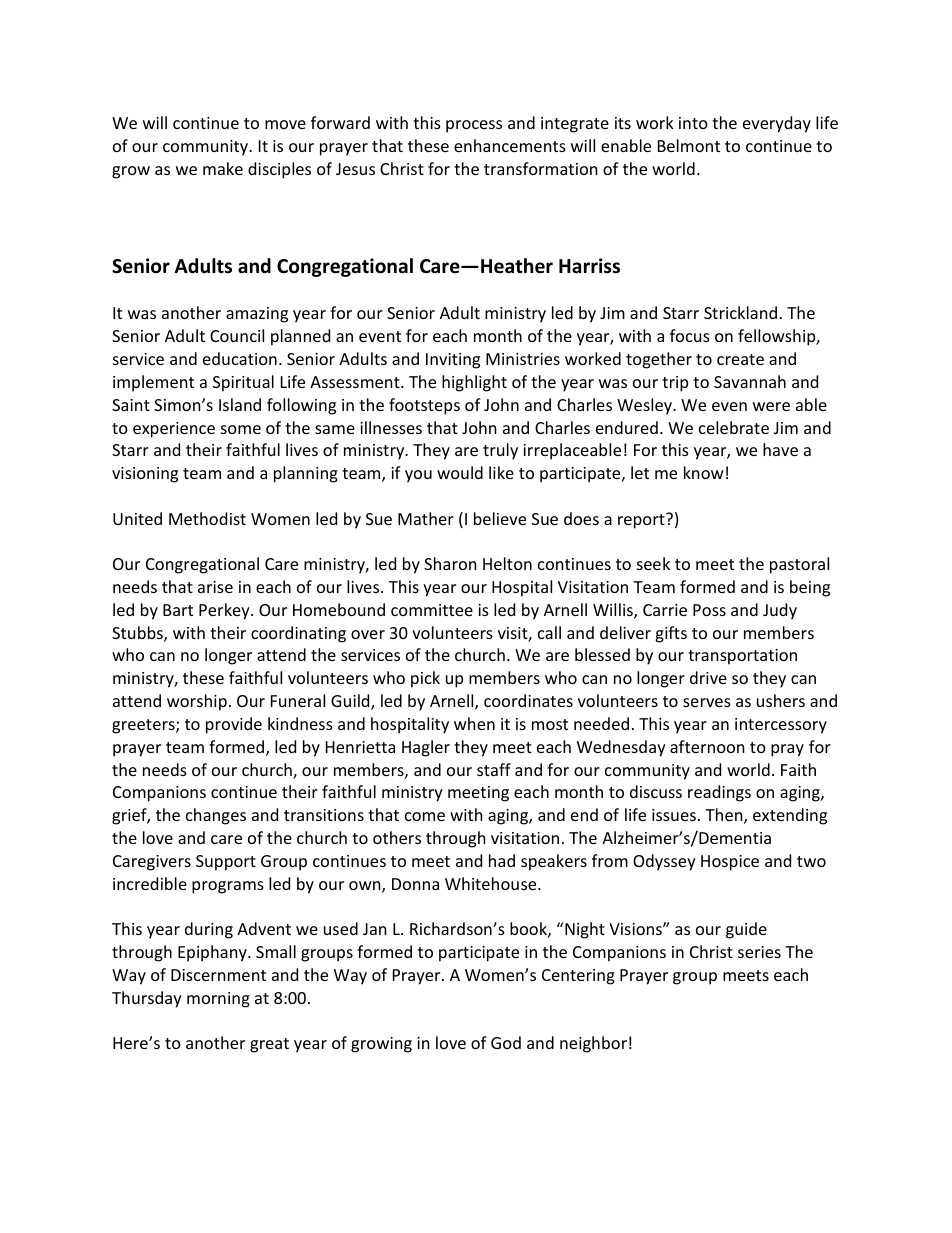 The height and width of the screenshot is (1233, 952). What do you see at coordinates (450, 563) in the screenshot?
I see `Sharon` at bounding box center [450, 563].
